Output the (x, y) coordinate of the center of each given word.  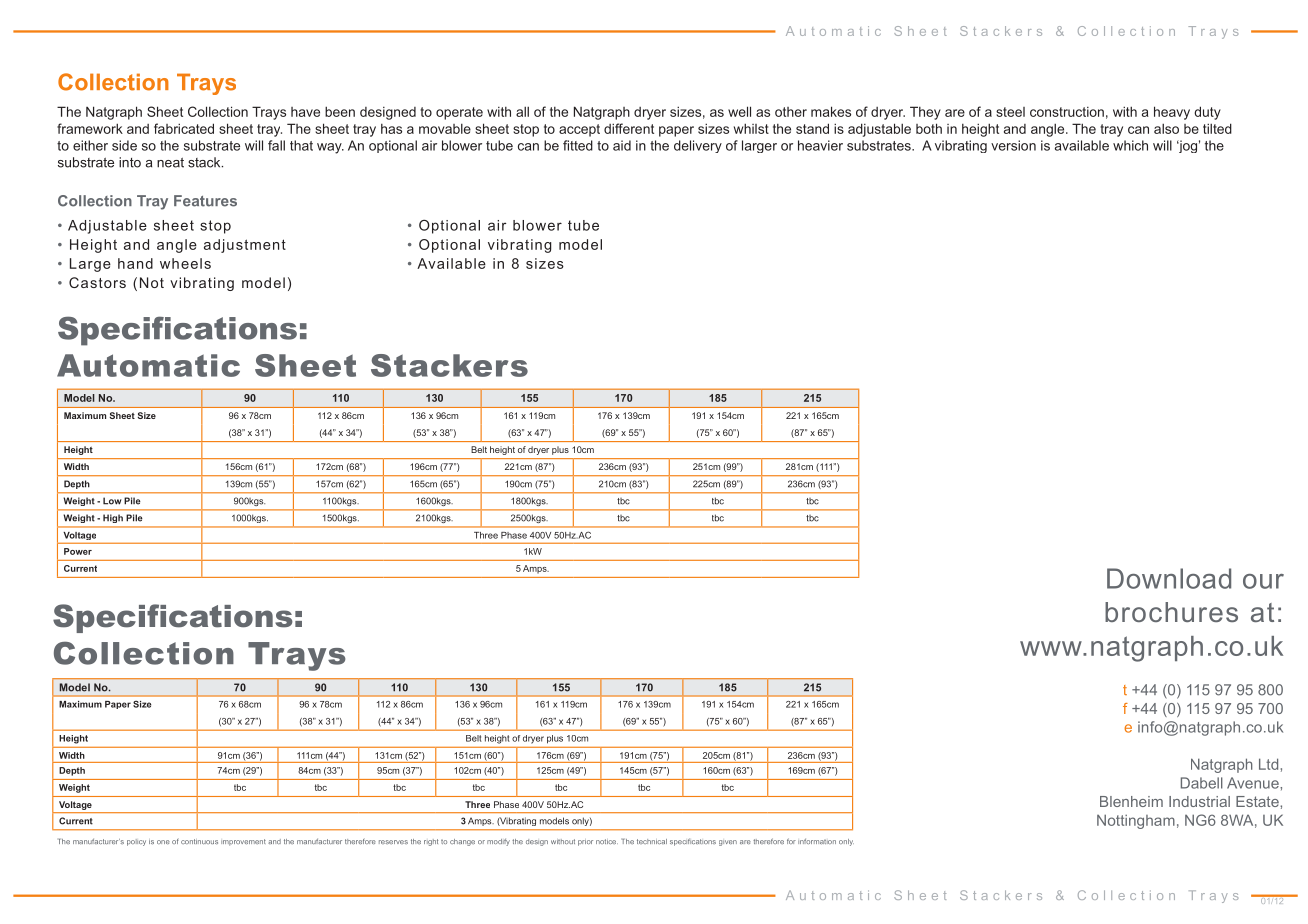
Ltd (1268, 764)
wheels (185, 263)
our (1263, 581)
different (629, 128)
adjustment (245, 246)
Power (78, 551)
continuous (199, 841)
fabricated (184, 128)
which (1130, 145)
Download (1169, 578)
